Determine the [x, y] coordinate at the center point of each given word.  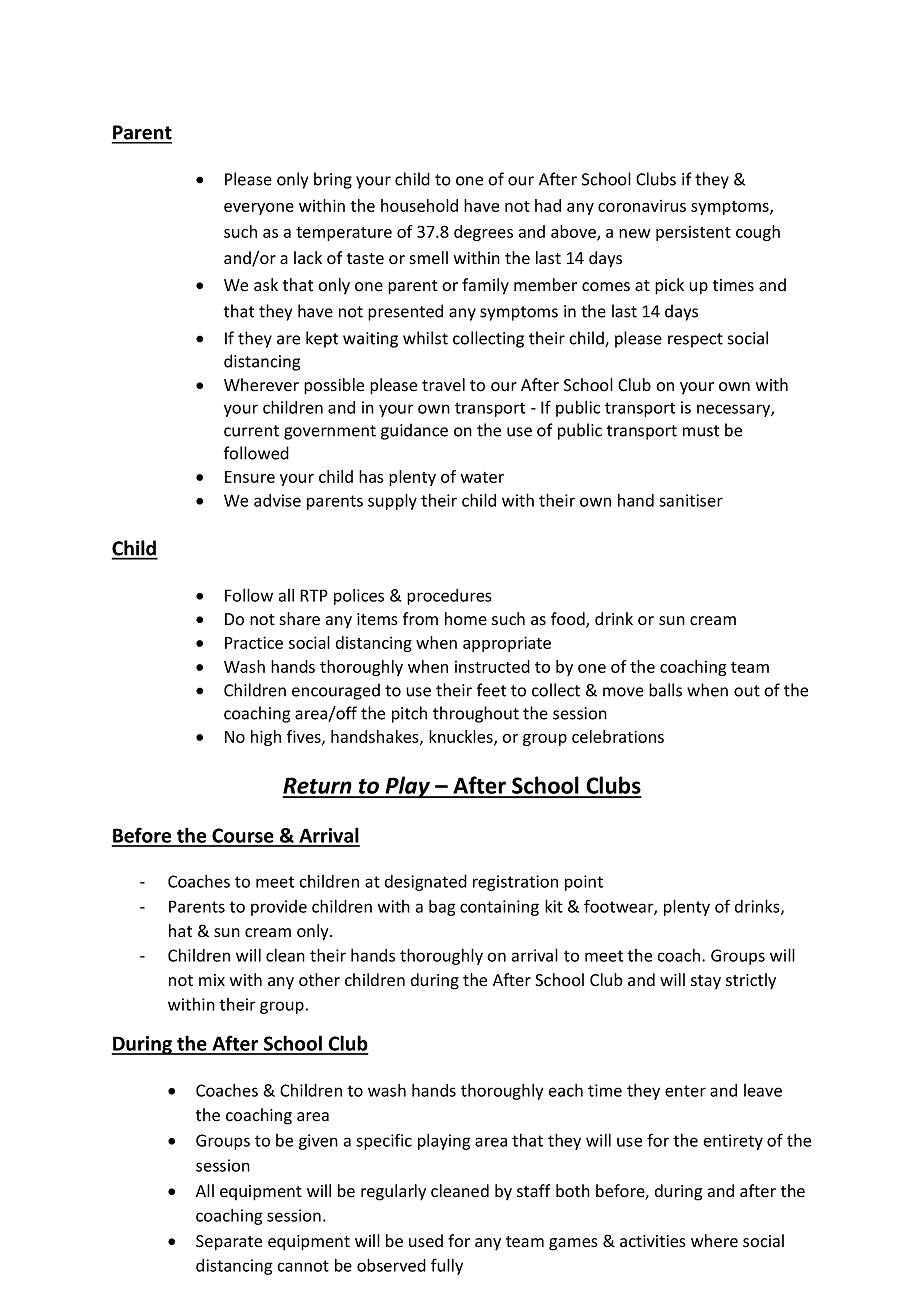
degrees [483, 233]
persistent [693, 233]
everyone [259, 209]
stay [706, 982]
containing [499, 908]
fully [447, 1266]
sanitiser [691, 500]
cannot [303, 1266]
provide [279, 908]
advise [277, 500]
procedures [449, 597]
